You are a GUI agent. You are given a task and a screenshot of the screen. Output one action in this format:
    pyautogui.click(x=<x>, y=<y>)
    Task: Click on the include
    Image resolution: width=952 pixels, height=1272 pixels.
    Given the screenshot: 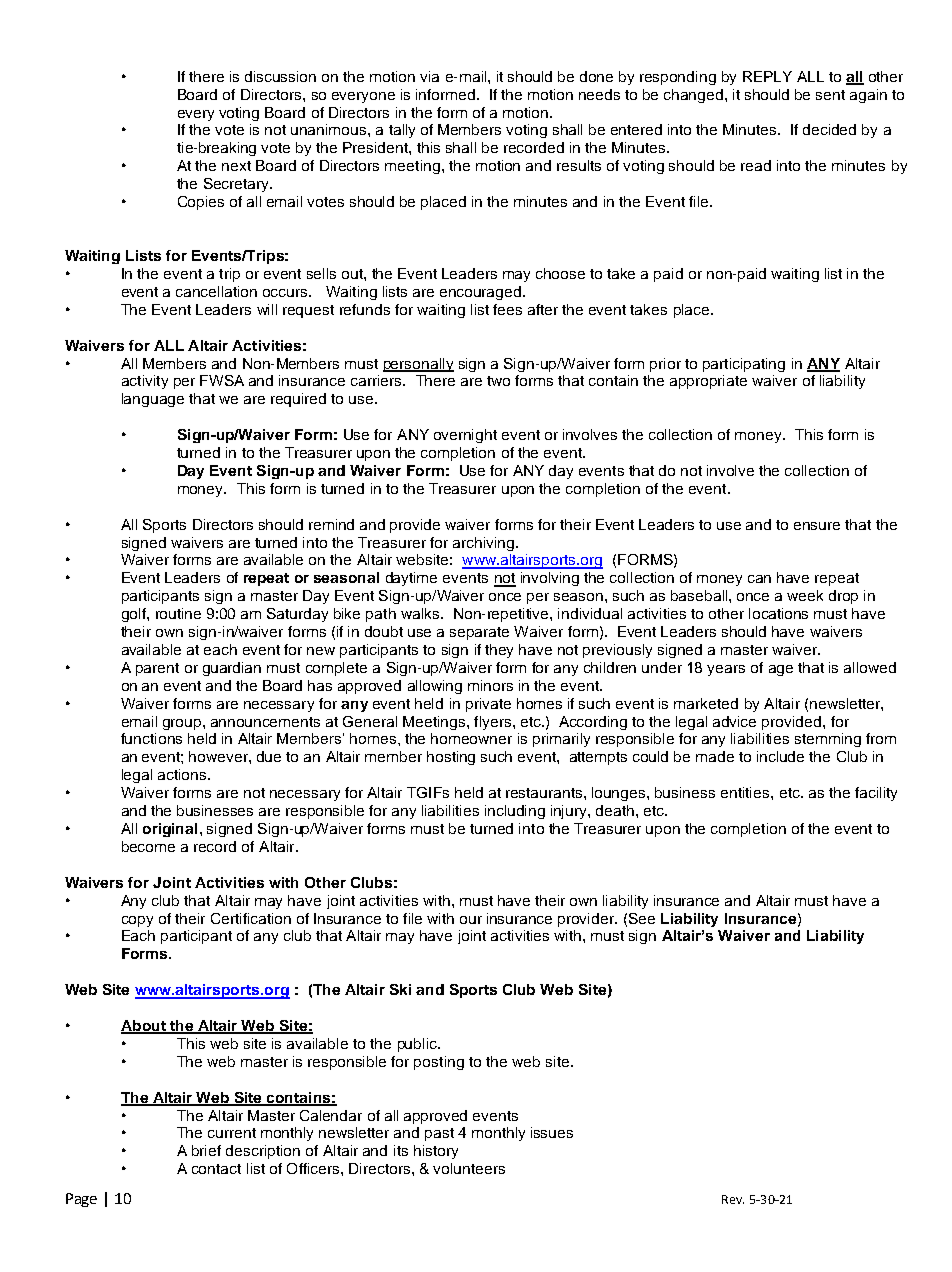 What is the action you would take?
    pyautogui.click(x=780, y=756)
